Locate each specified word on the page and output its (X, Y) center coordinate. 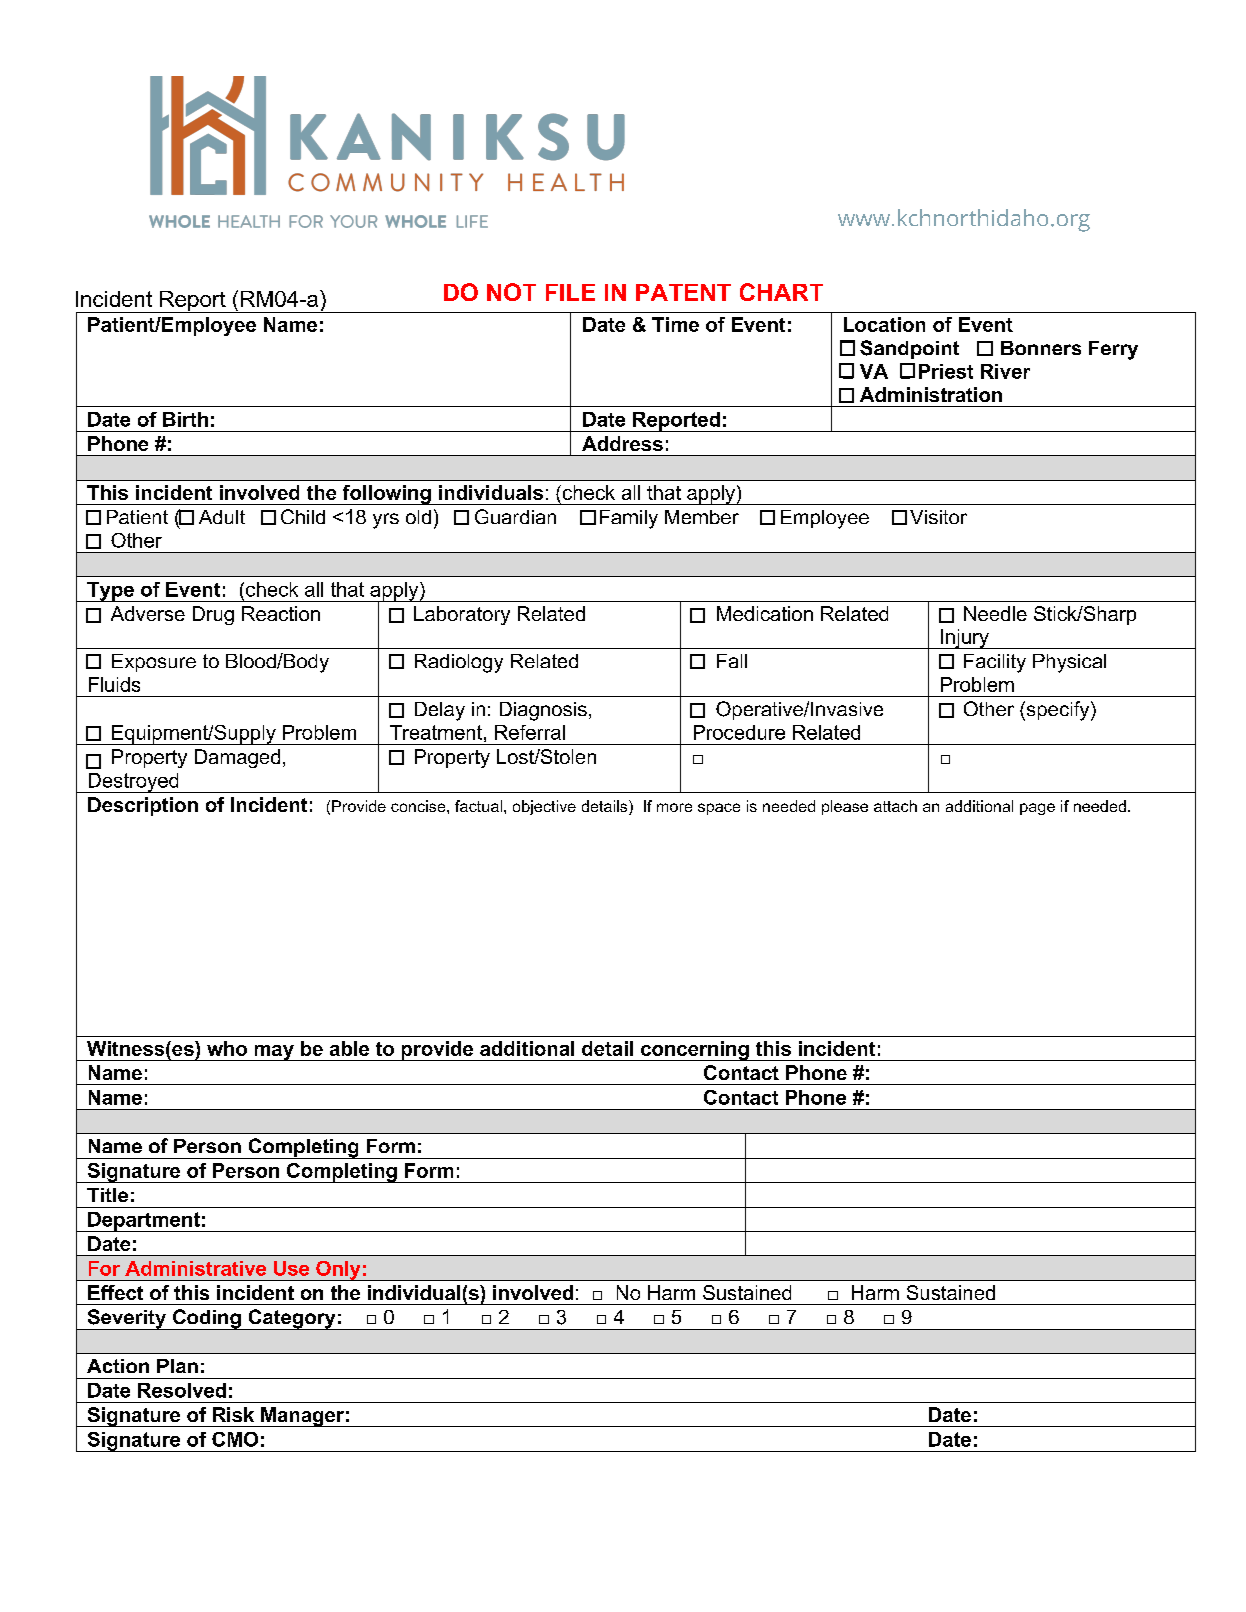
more (674, 807)
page (1037, 809)
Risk (233, 1414)
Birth (185, 419)
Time (675, 324)
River (1005, 371)
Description (143, 806)
